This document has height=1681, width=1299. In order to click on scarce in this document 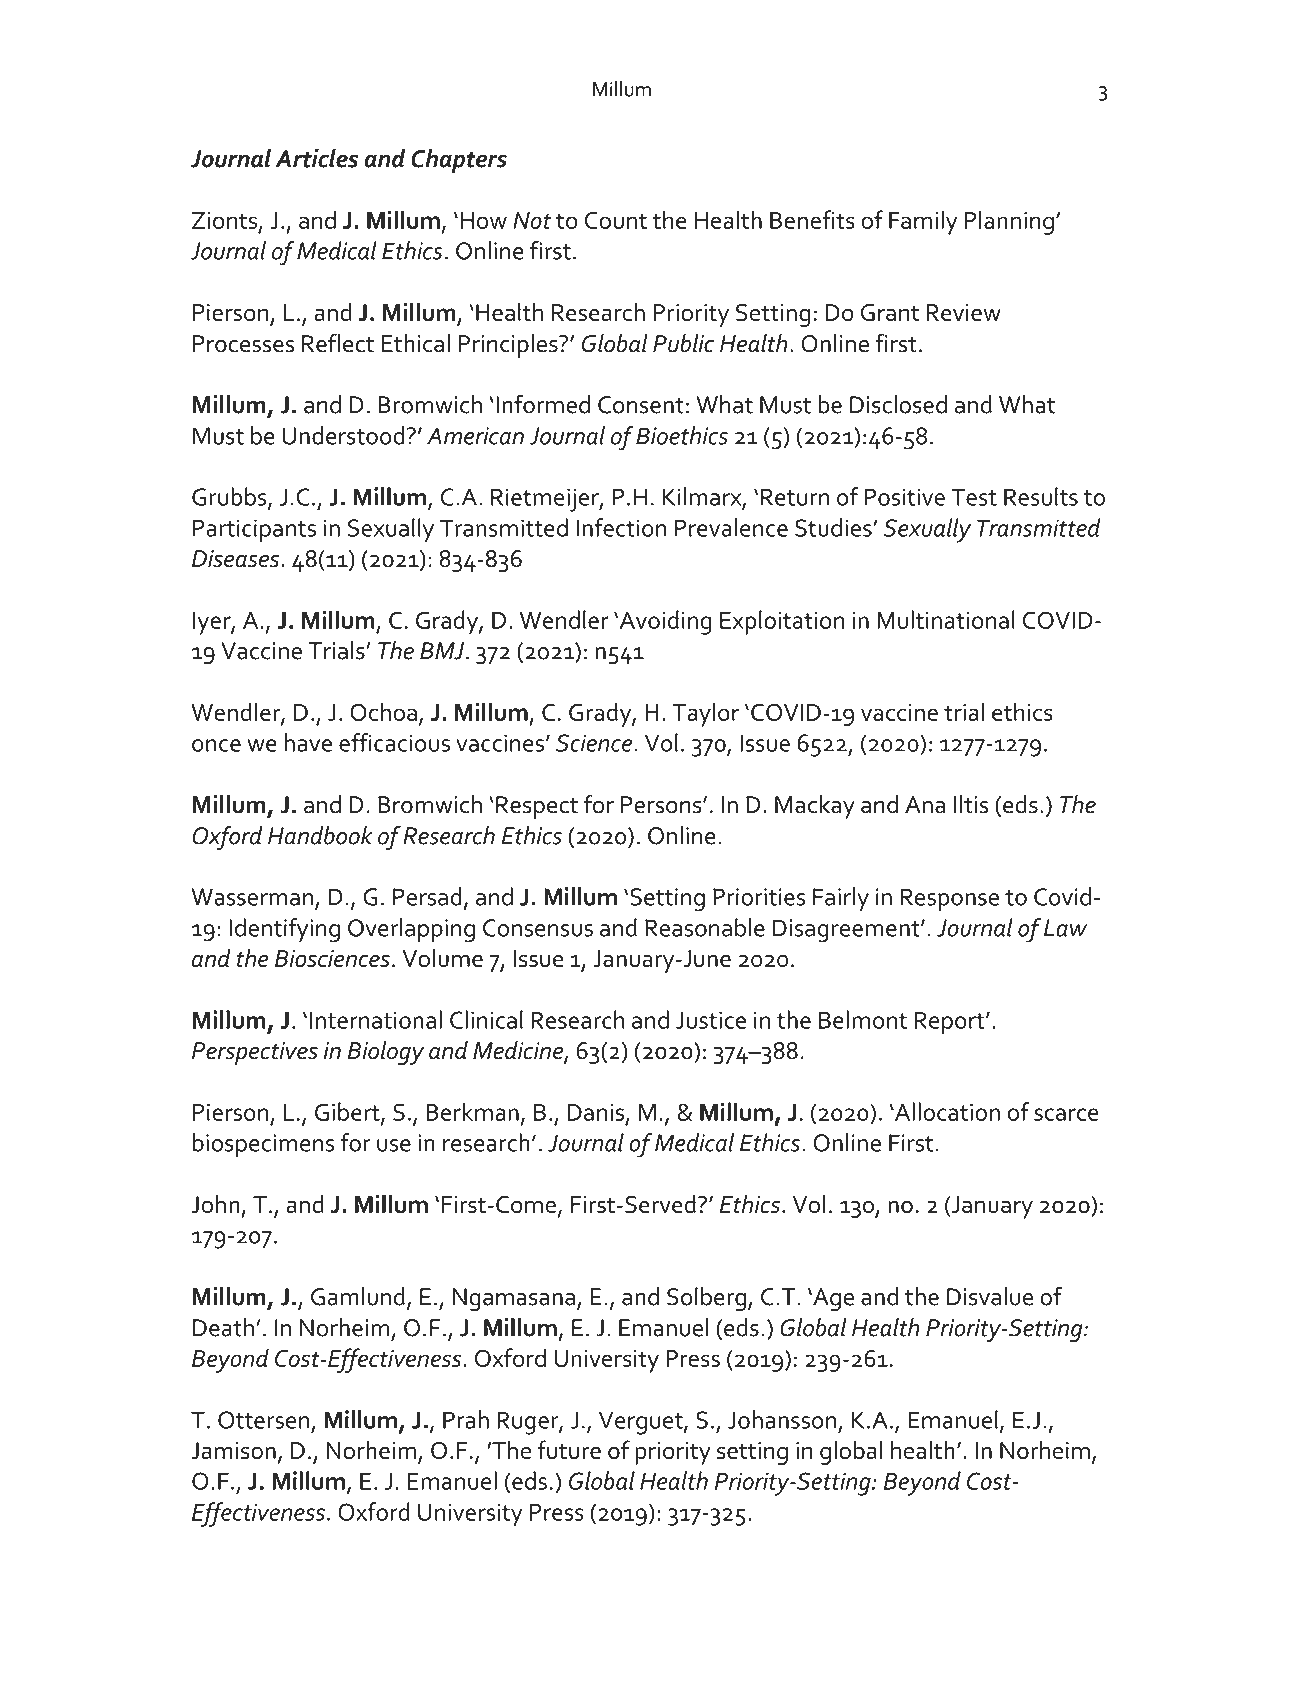, I will do `click(1066, 1114)`.
